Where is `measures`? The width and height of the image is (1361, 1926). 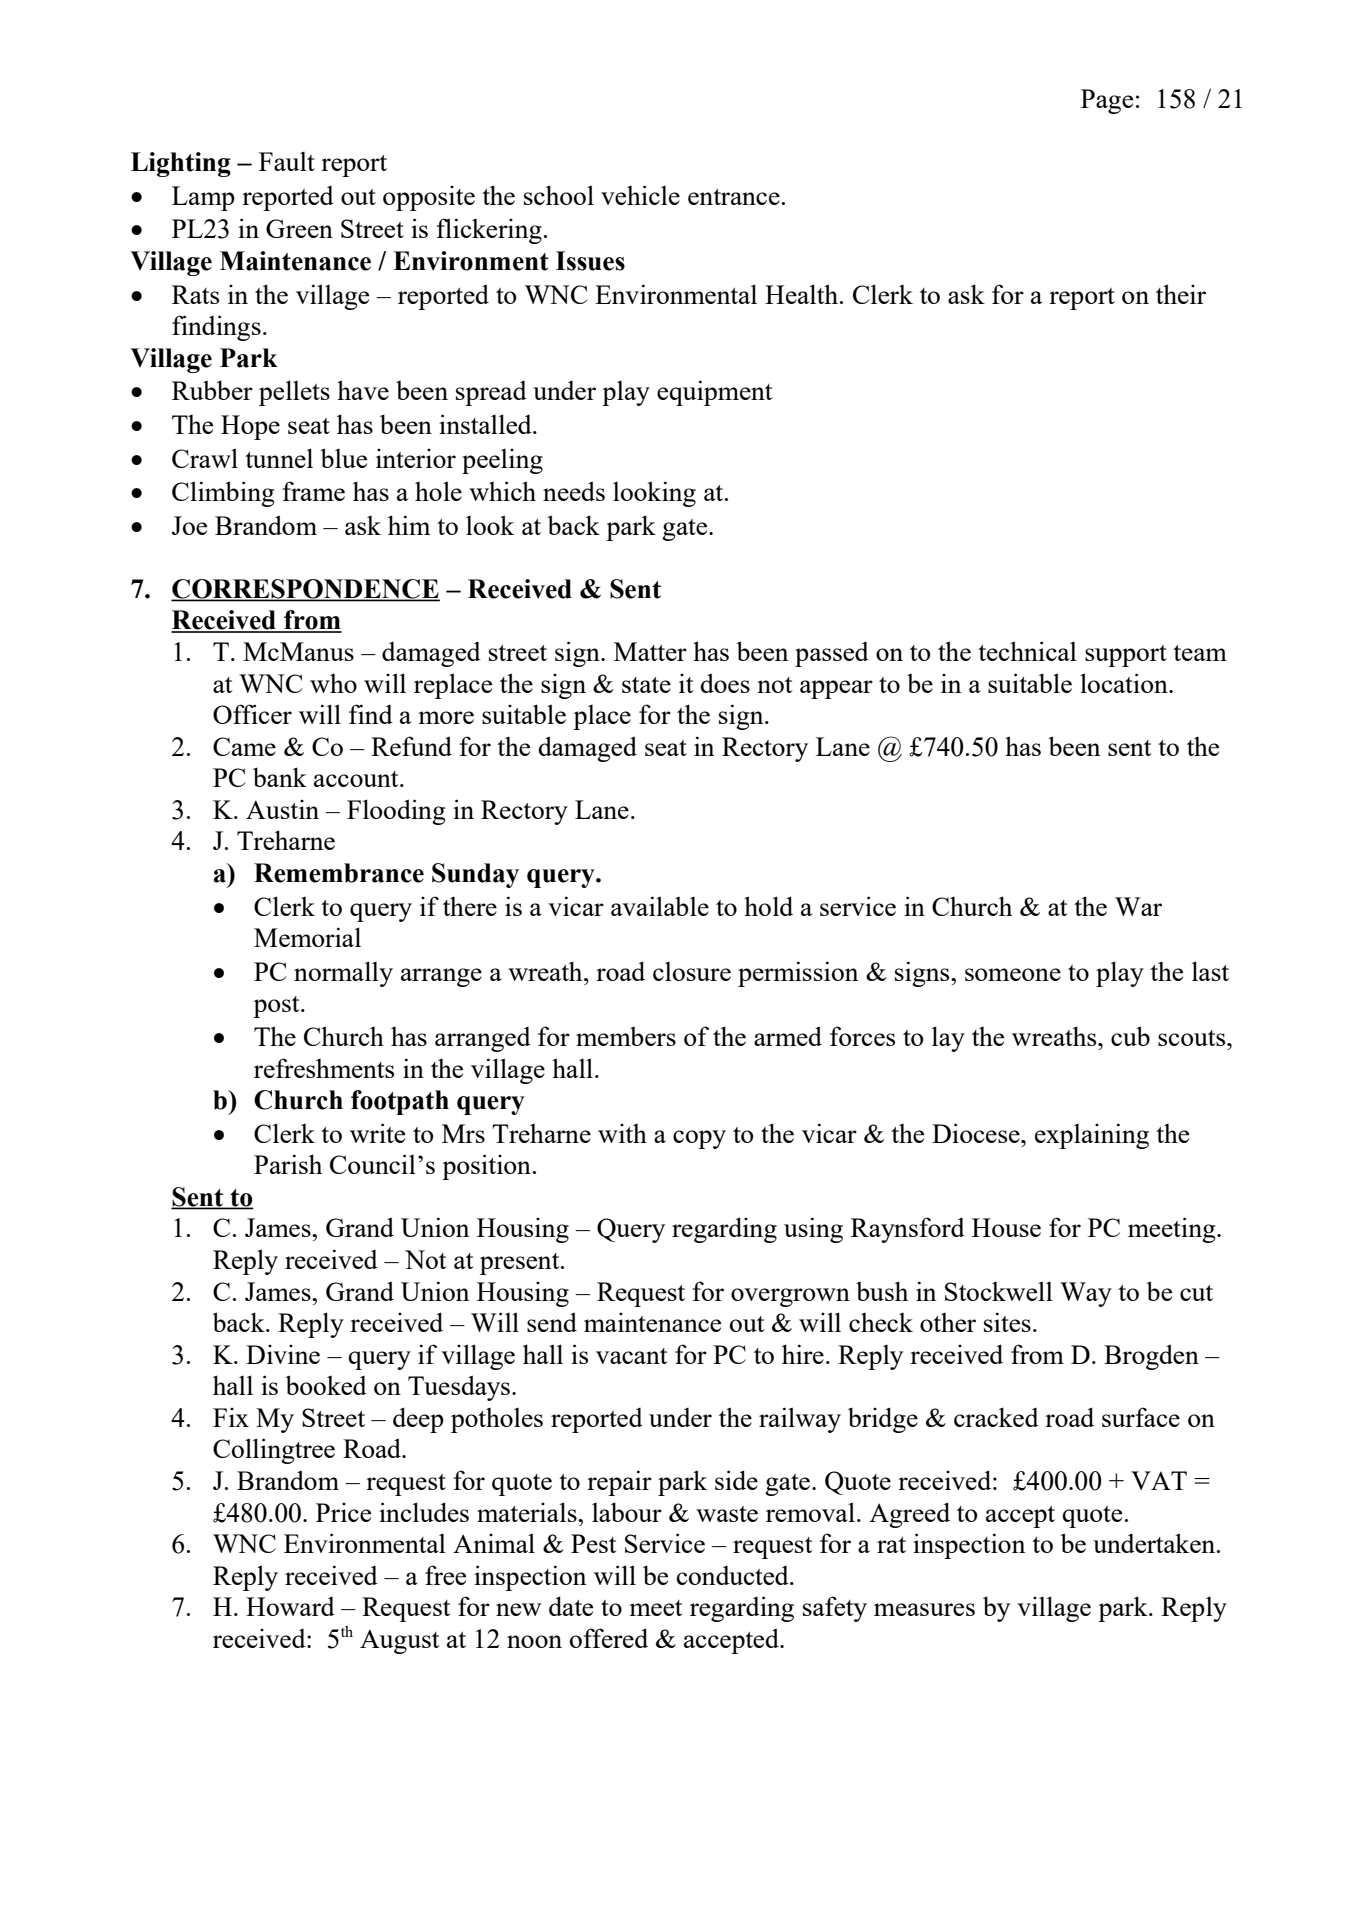 measures is located at coordinates (924, 1609).
